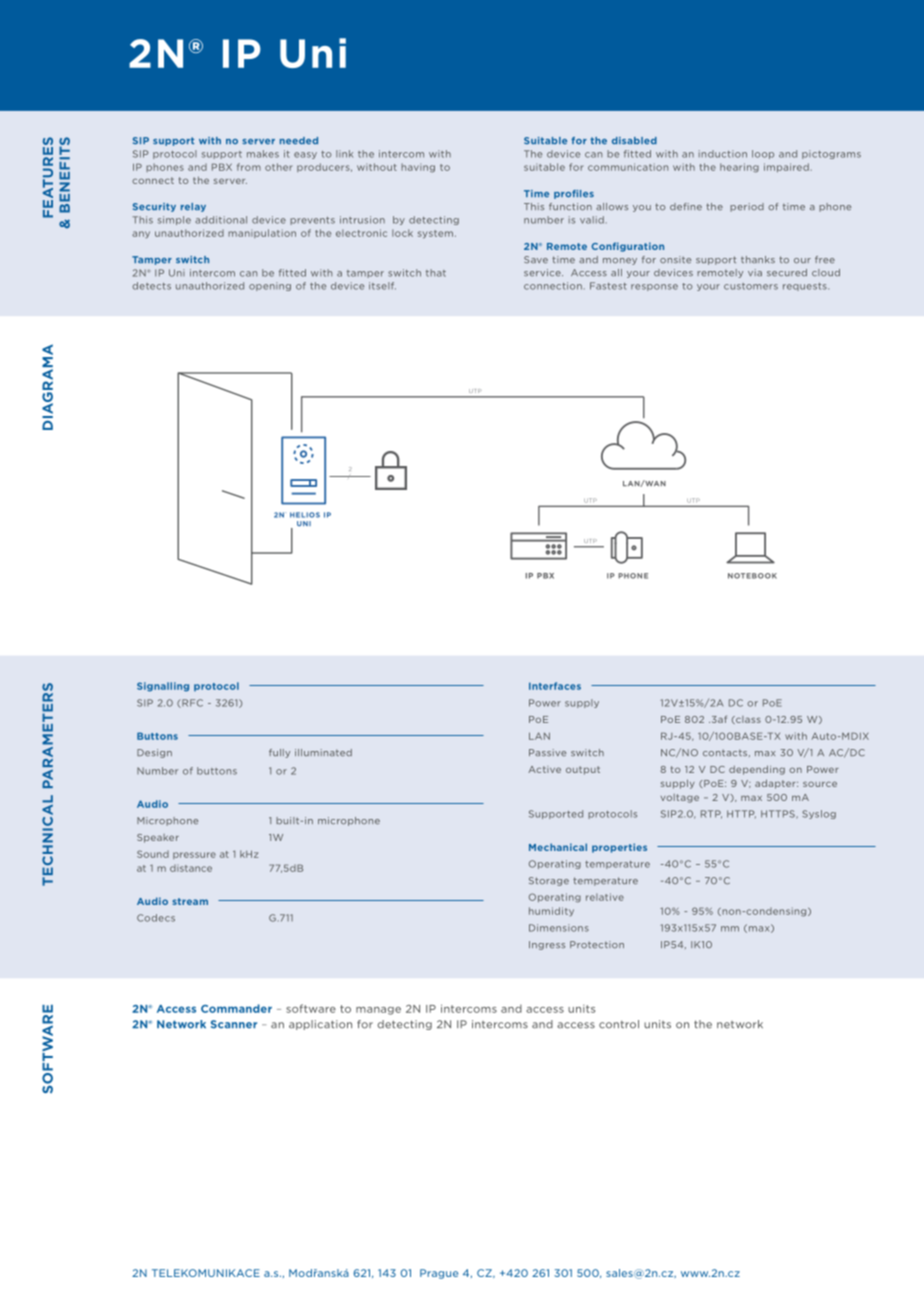  I want to click on Signalling, so click(163, 687).
